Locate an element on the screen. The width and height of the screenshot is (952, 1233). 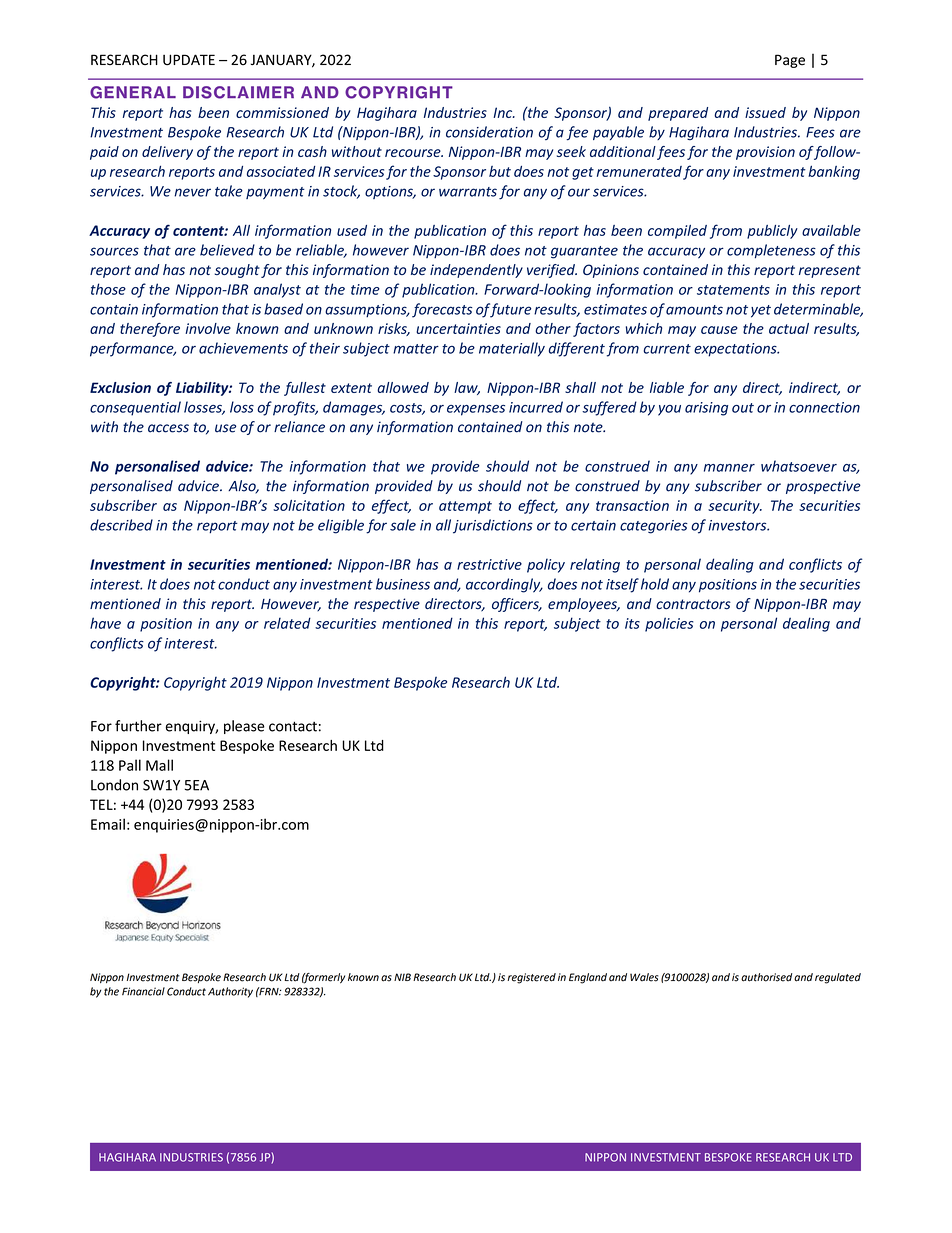
consideration is located at coordinates (489, 132).
